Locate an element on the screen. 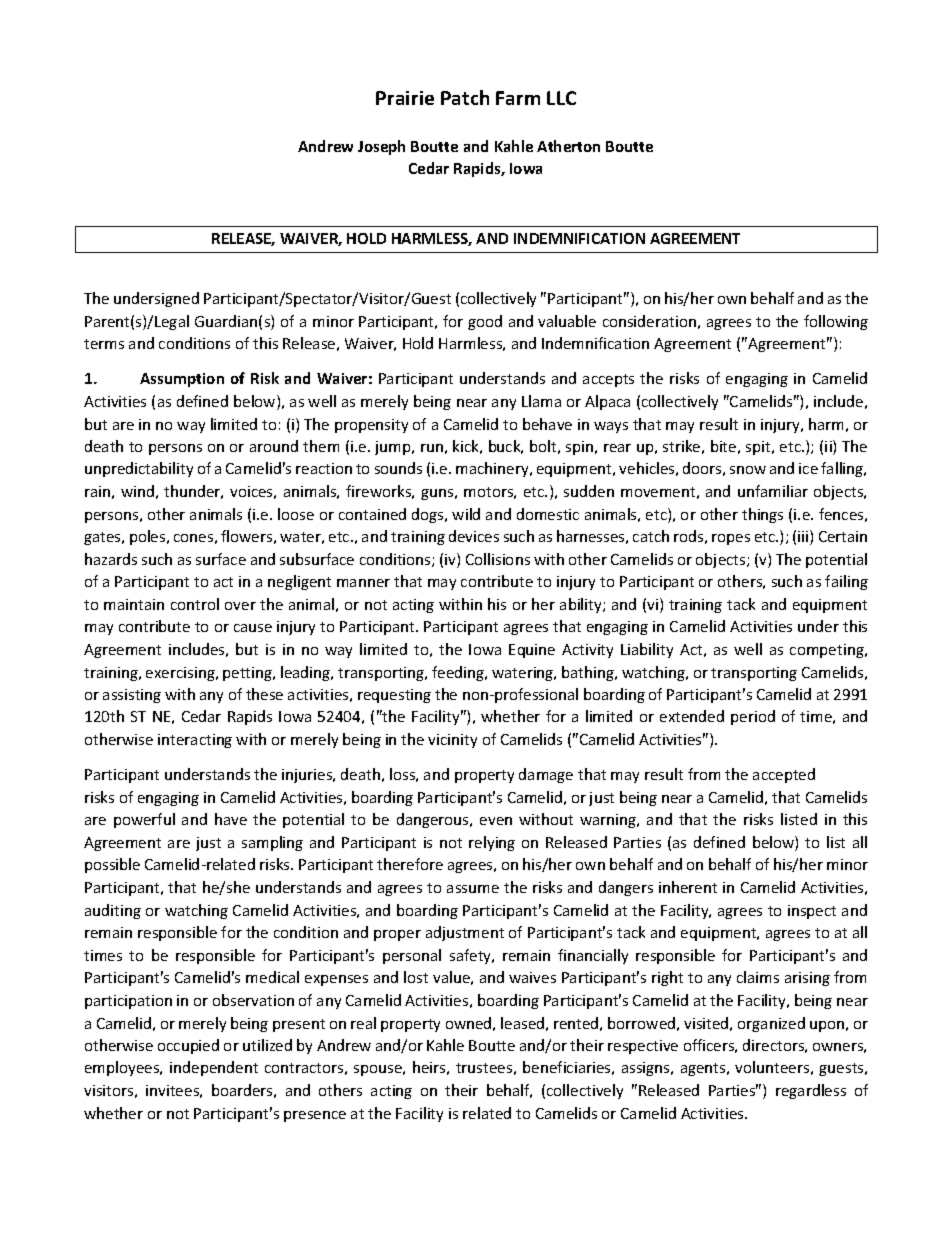  run is located at coordinates (432, 448).
